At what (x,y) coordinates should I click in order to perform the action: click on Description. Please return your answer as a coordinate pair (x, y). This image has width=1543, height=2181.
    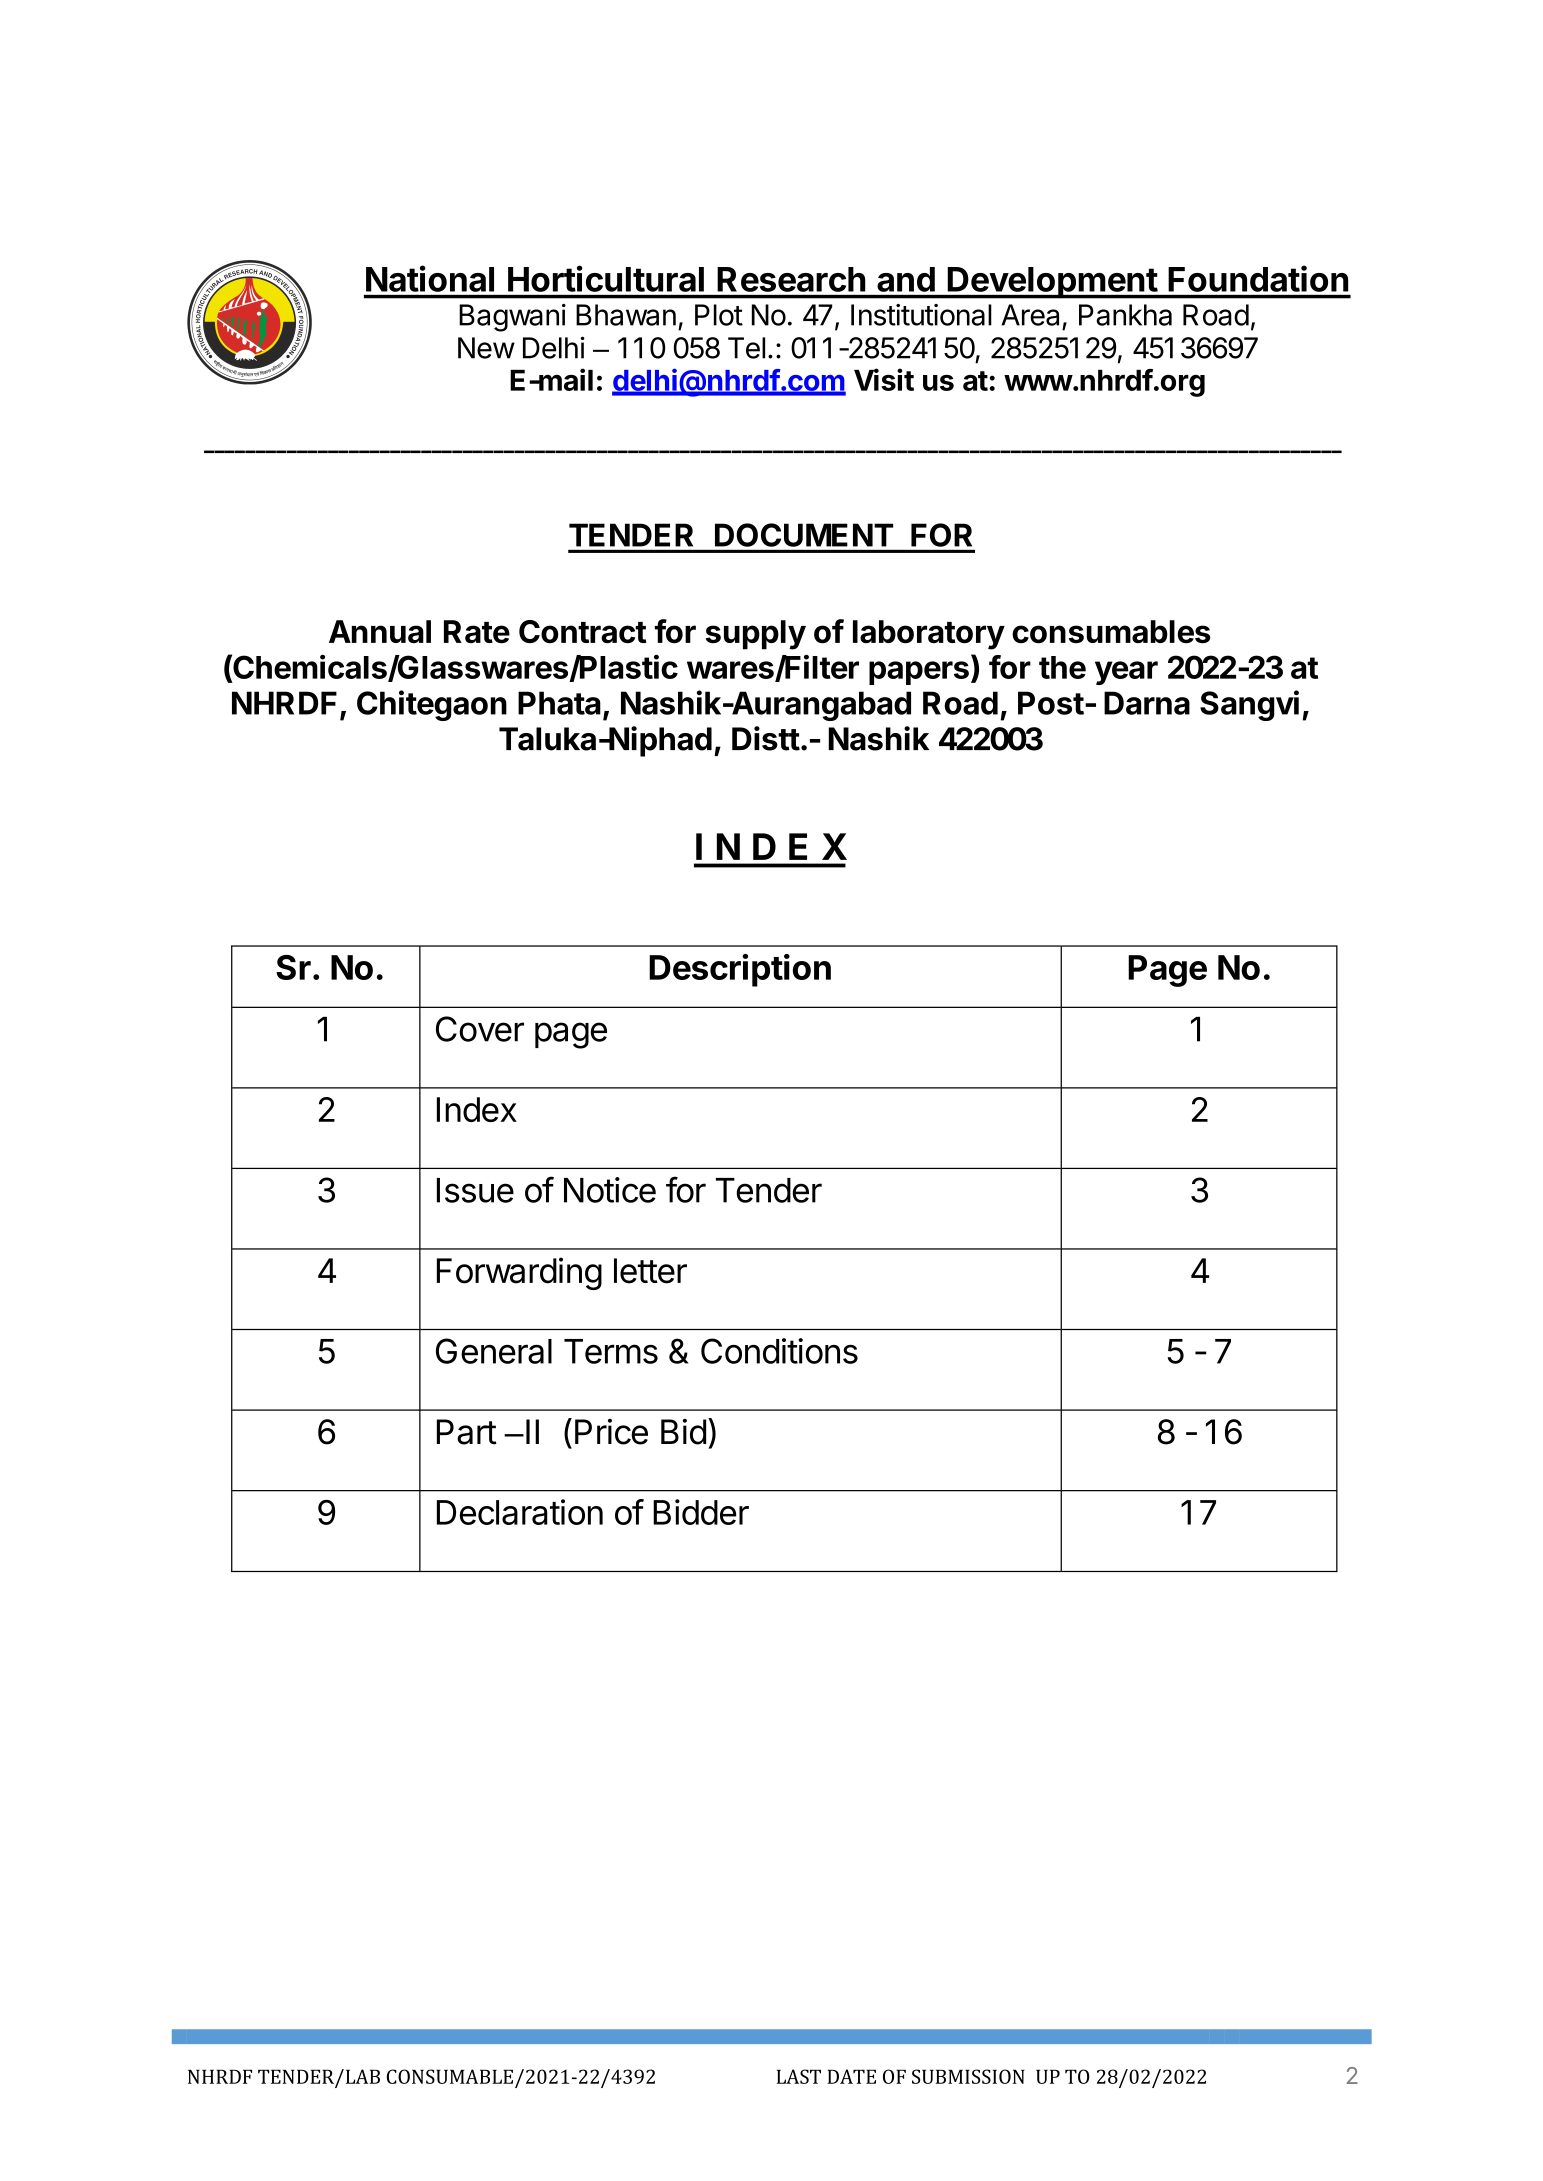
    Looking at the image, I should click on (740, 970).
